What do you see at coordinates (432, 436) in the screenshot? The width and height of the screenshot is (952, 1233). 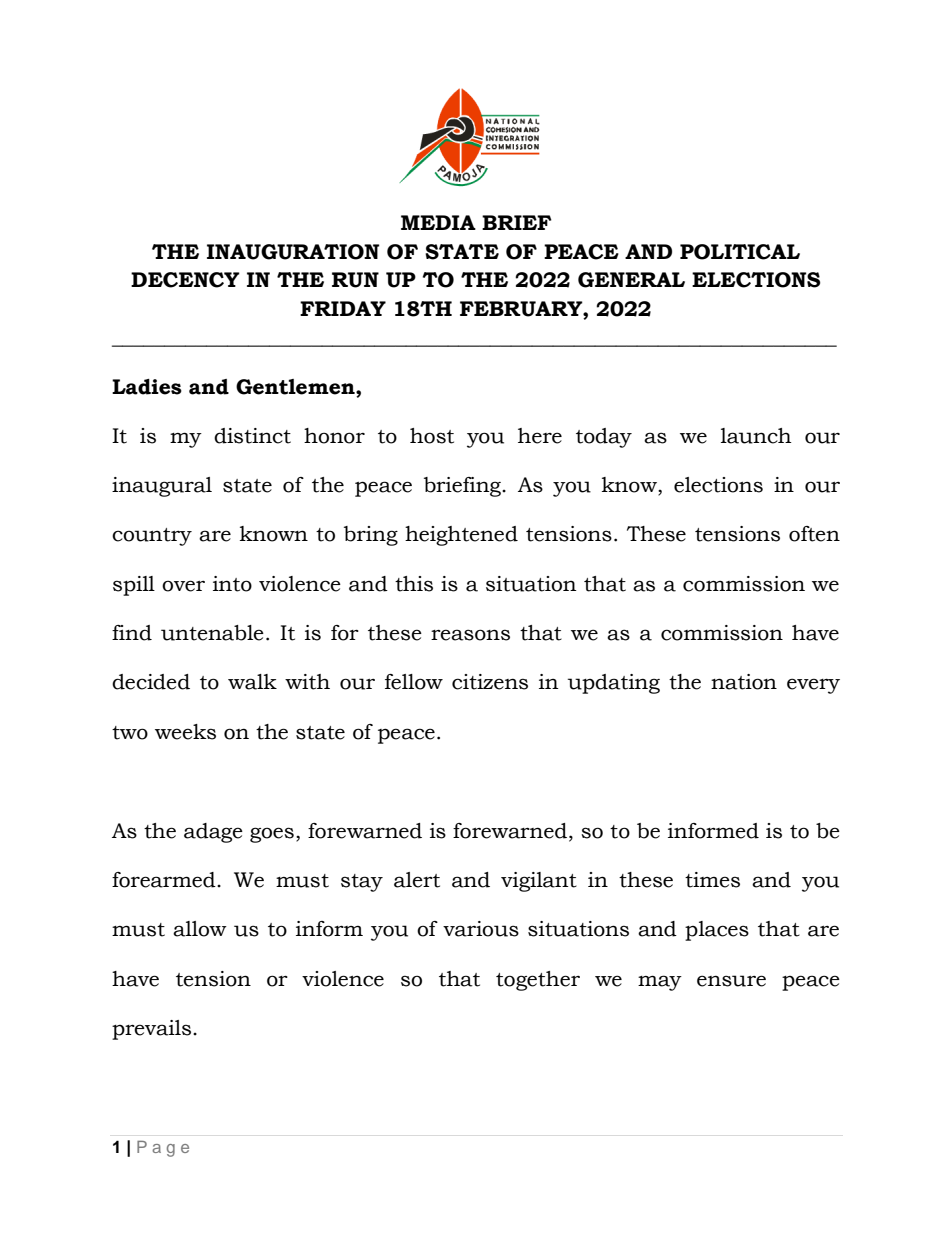 I see `host` at bounding box center [432, 436].
